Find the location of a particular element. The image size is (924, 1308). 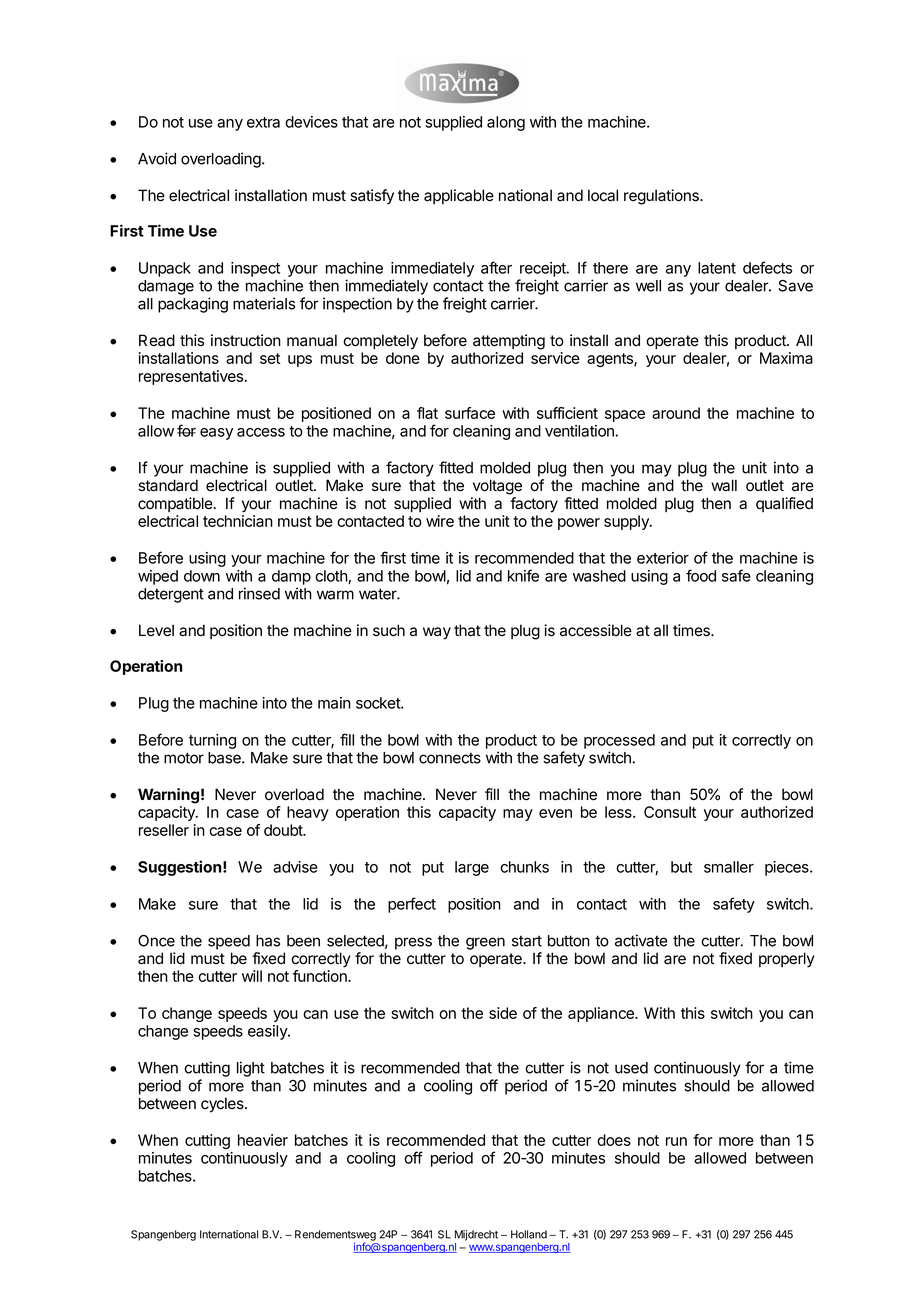

Maxima is located at coordinates (786, 358).
